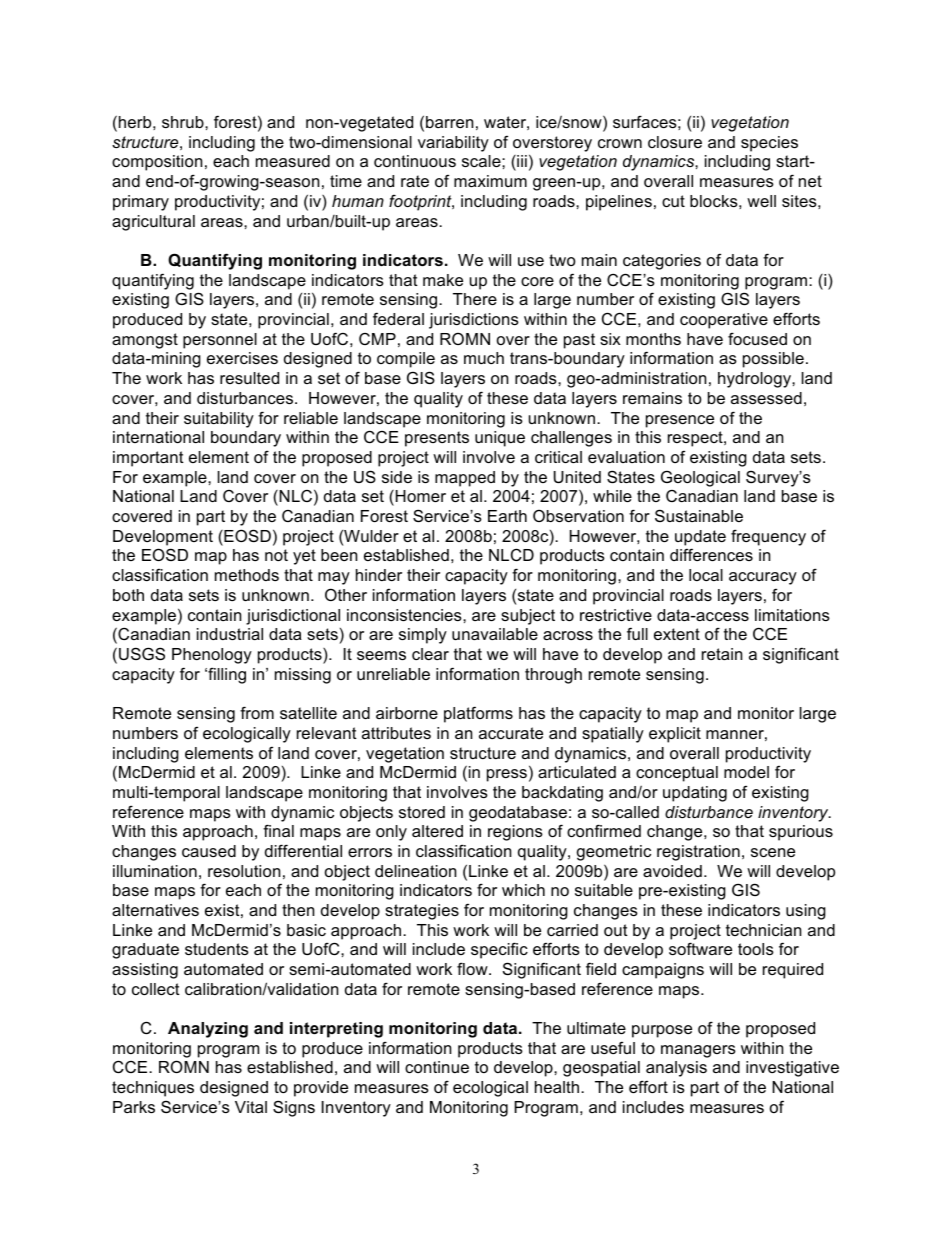  What do you see at coordinates (437, 1067) in the screenshot?
I see `continue` at bounding box center [437, 1067].
